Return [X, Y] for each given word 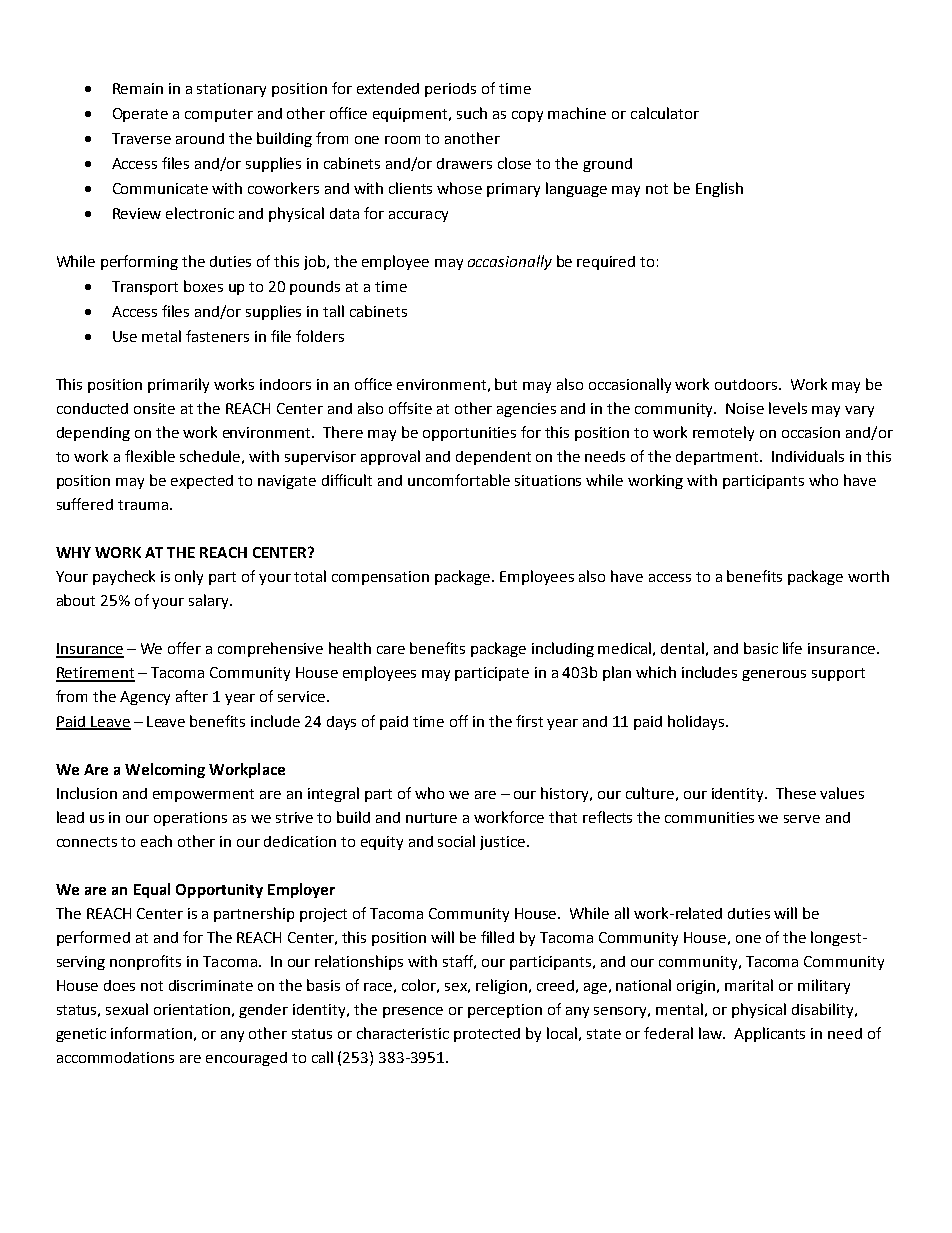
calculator [665, 113]
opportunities [469, 434]
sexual [127, 1009]
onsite [154, 408]
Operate [140, 115]
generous [774, 675]
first [529, 721]
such [472, 113]
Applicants [769, 1034]
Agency [145, 698]
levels [788, 408]
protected [487, 1035]
